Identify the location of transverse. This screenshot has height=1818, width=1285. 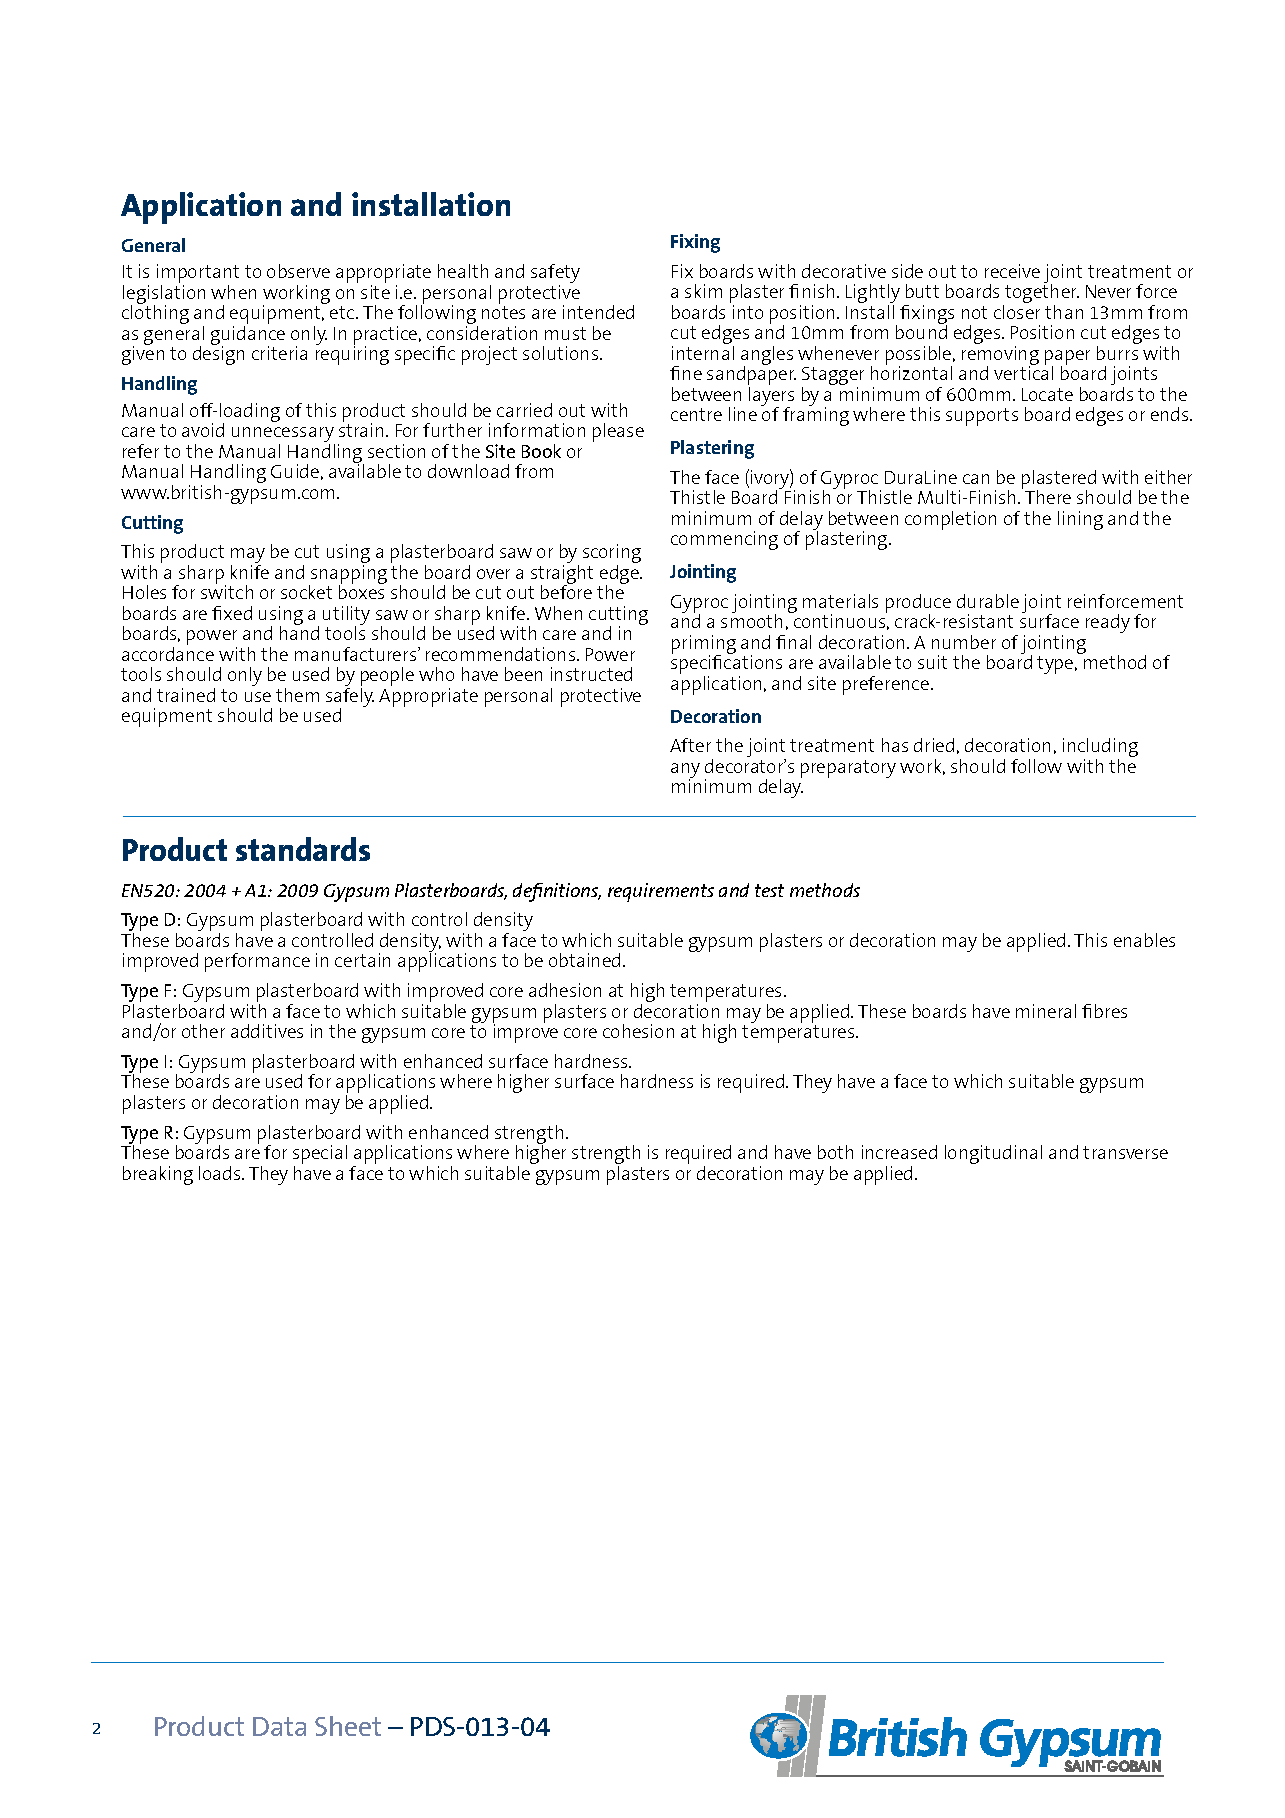
(1125, 1152).
